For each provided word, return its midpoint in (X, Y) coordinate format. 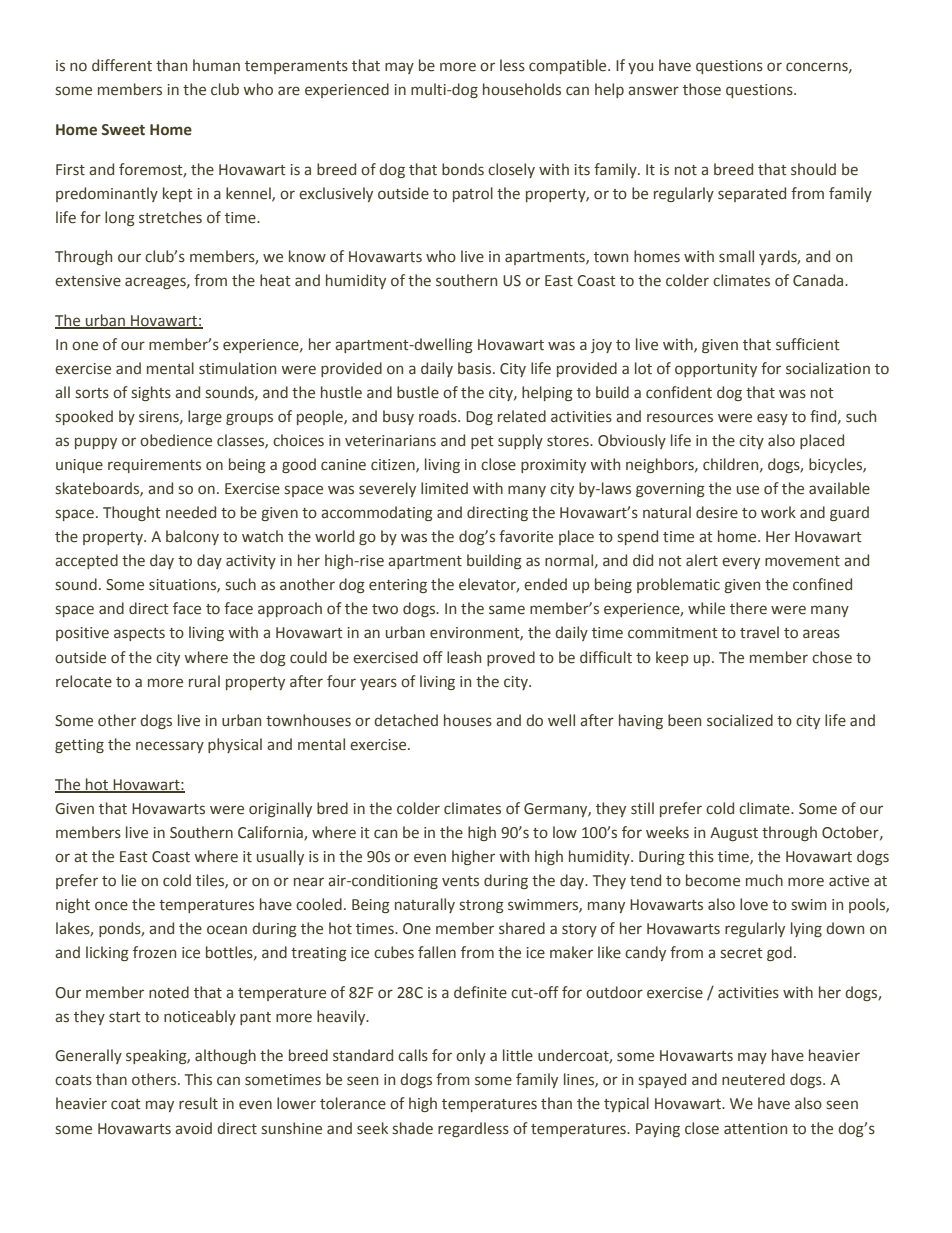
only (471, 1056)
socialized (740, 720)
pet (482, 442)
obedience (176, 440)
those (702, 89)
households (522, 89)
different (122, 65)
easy (772, 419)
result (198, 1103)
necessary (170, 747)
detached (406, 720)
